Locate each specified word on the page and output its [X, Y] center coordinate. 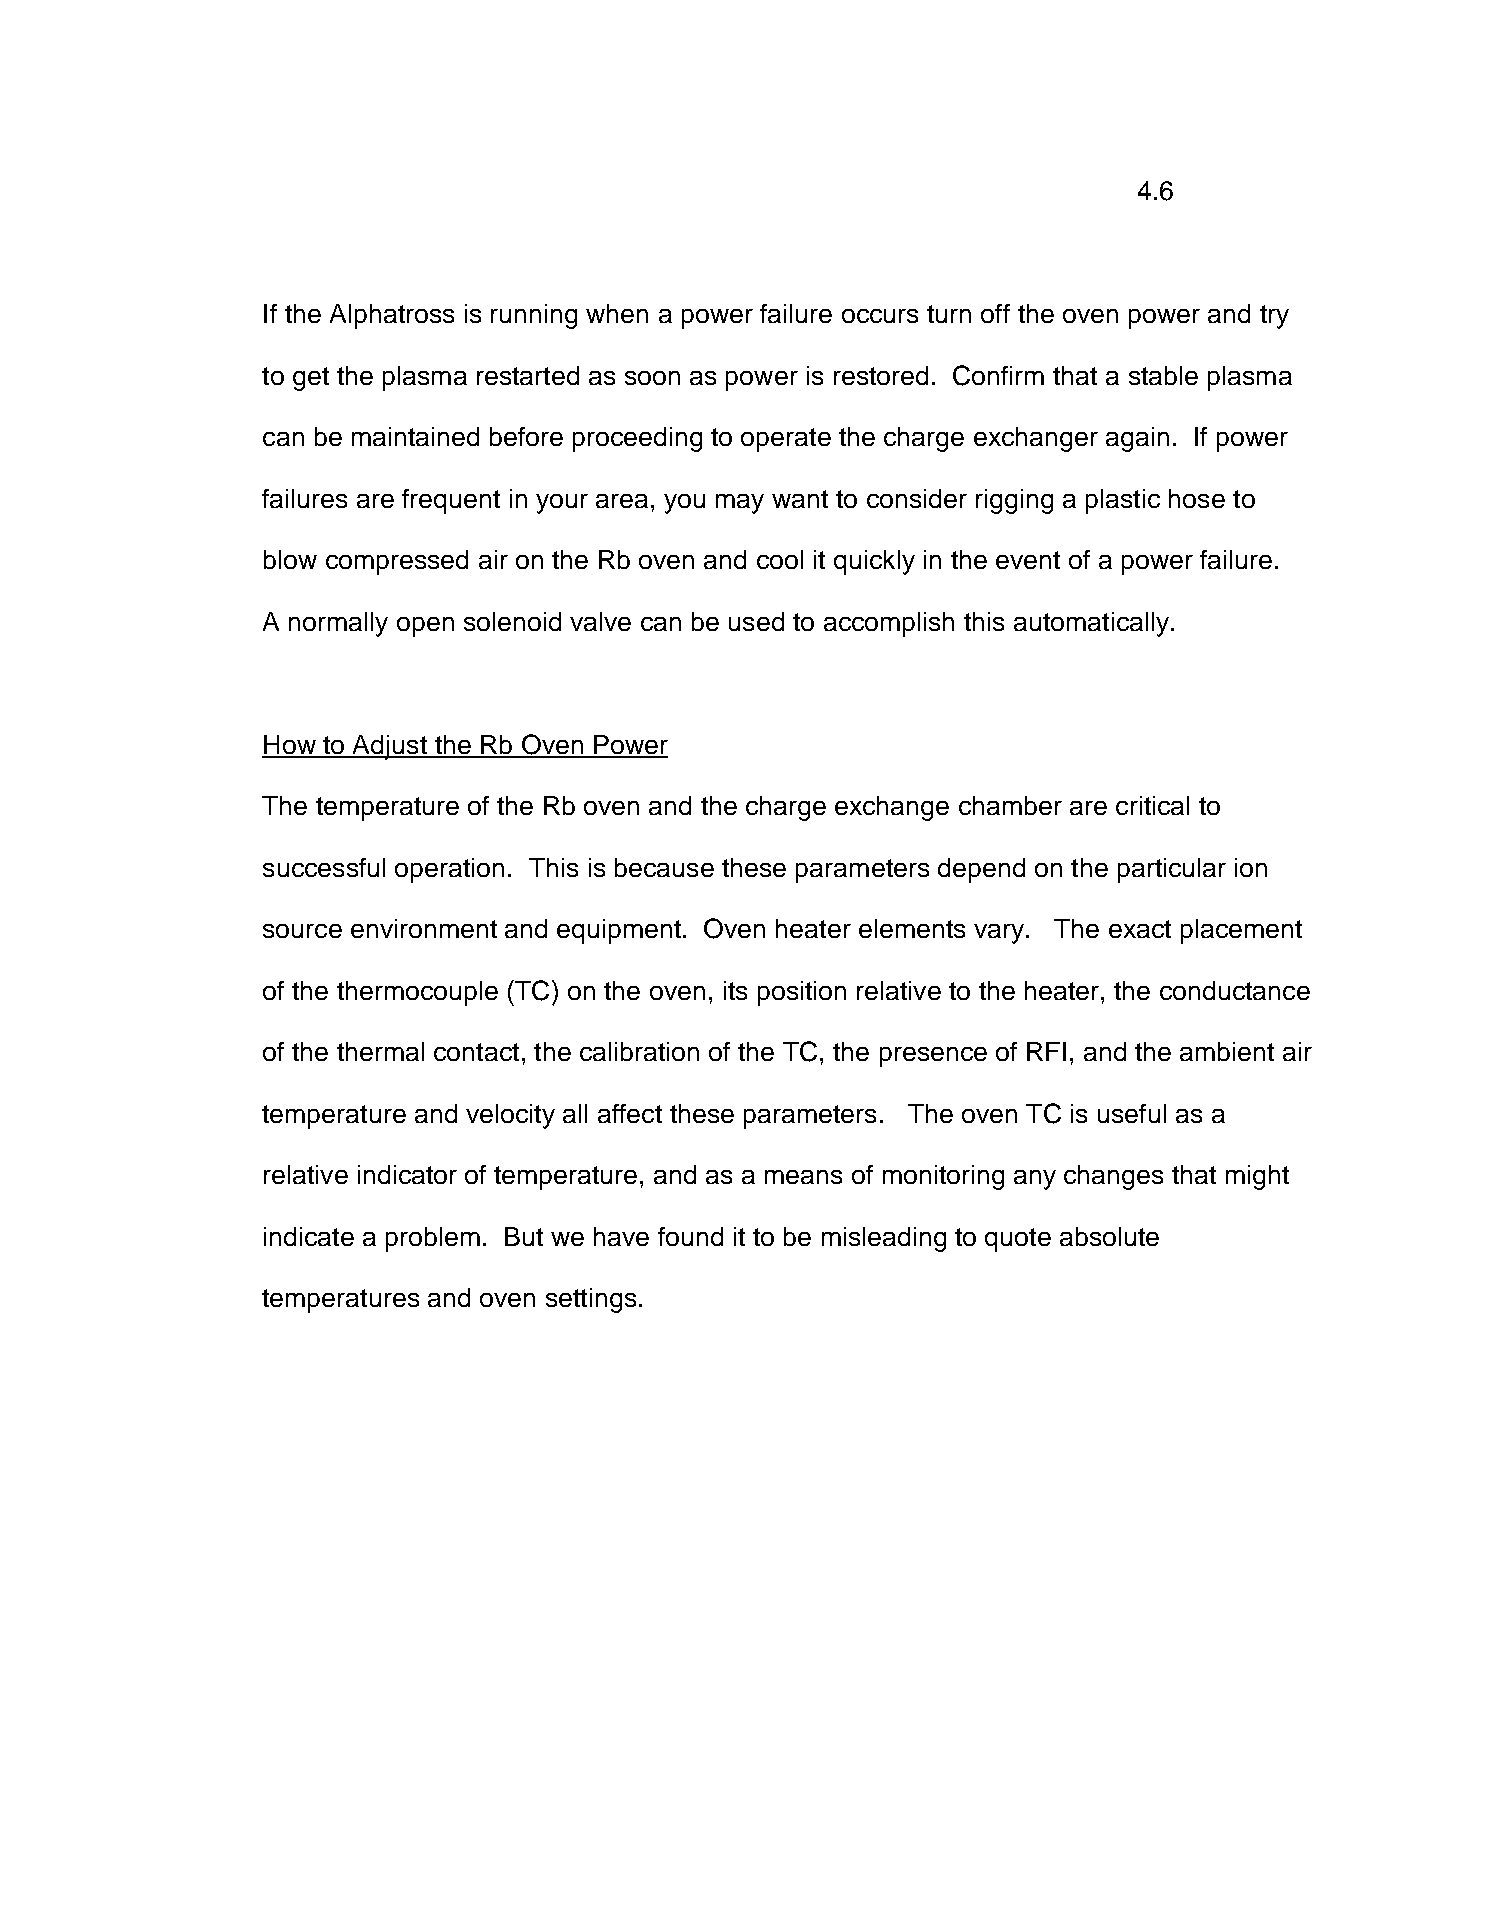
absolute [1109, 1236]
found [690, 1236]
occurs [880, 316]
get [311, 379]
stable [1163, 375]
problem [433, 1239]
